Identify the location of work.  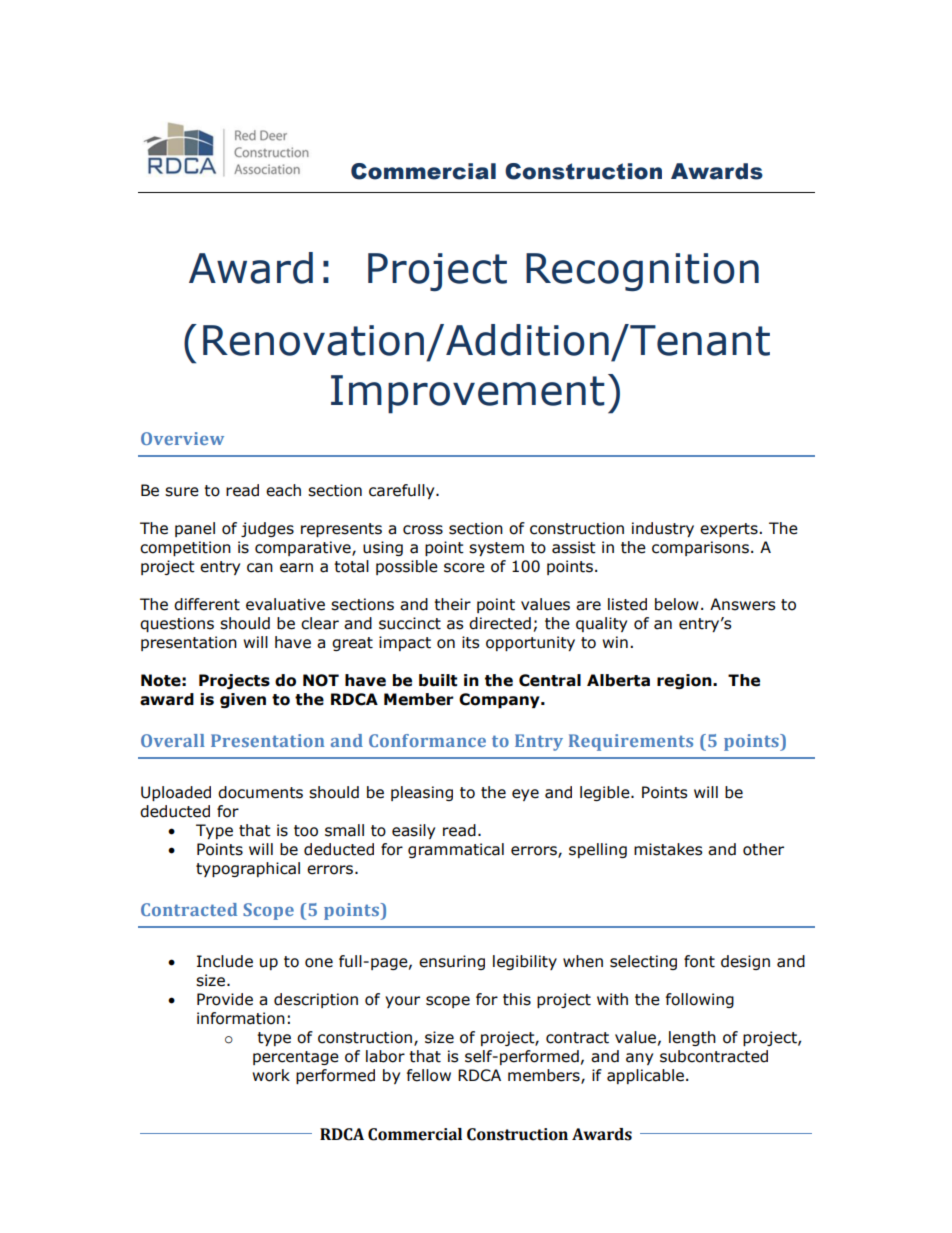
(271, 1075).
